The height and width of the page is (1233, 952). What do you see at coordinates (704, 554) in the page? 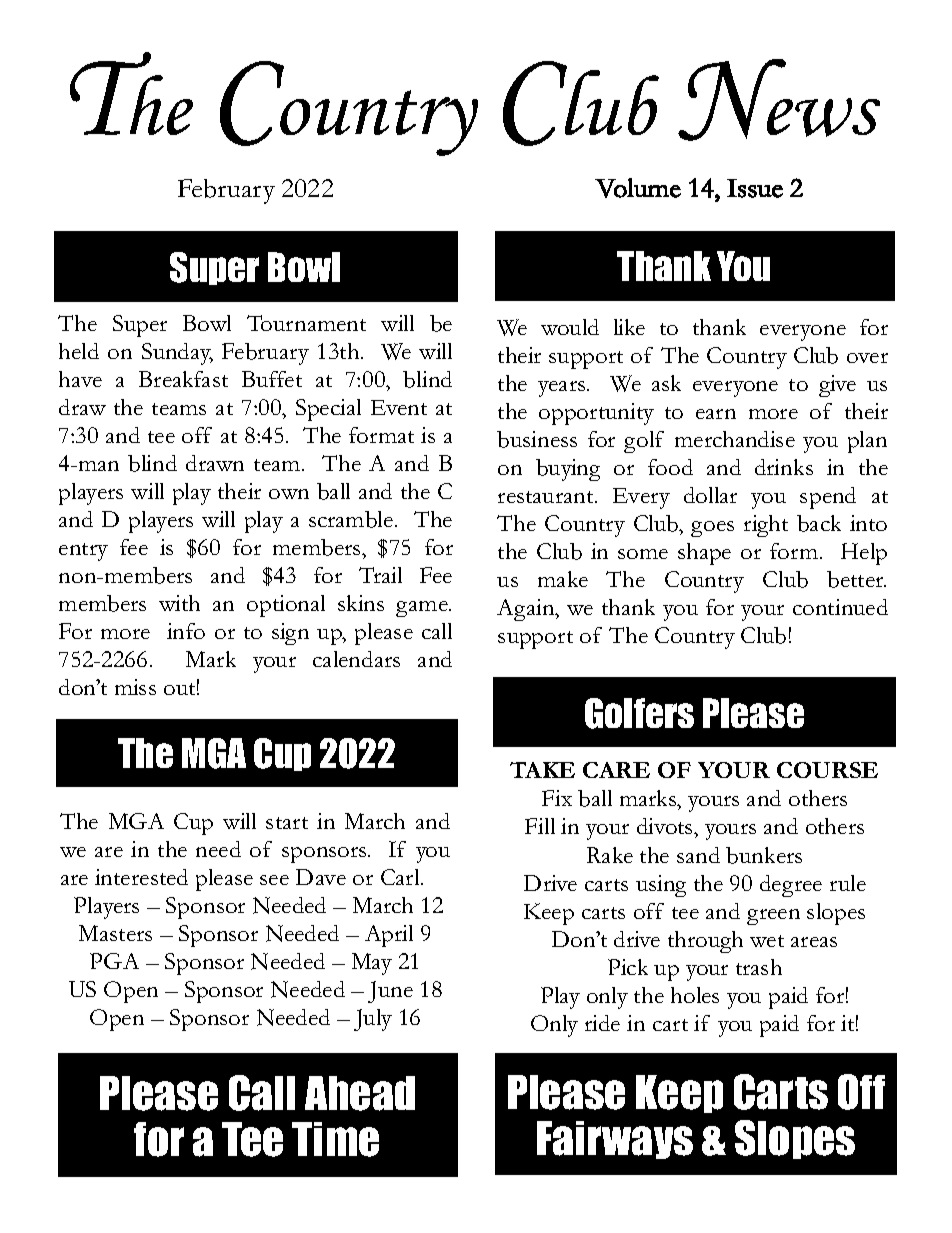
I see `shape` at bounding box center [704, 554].
